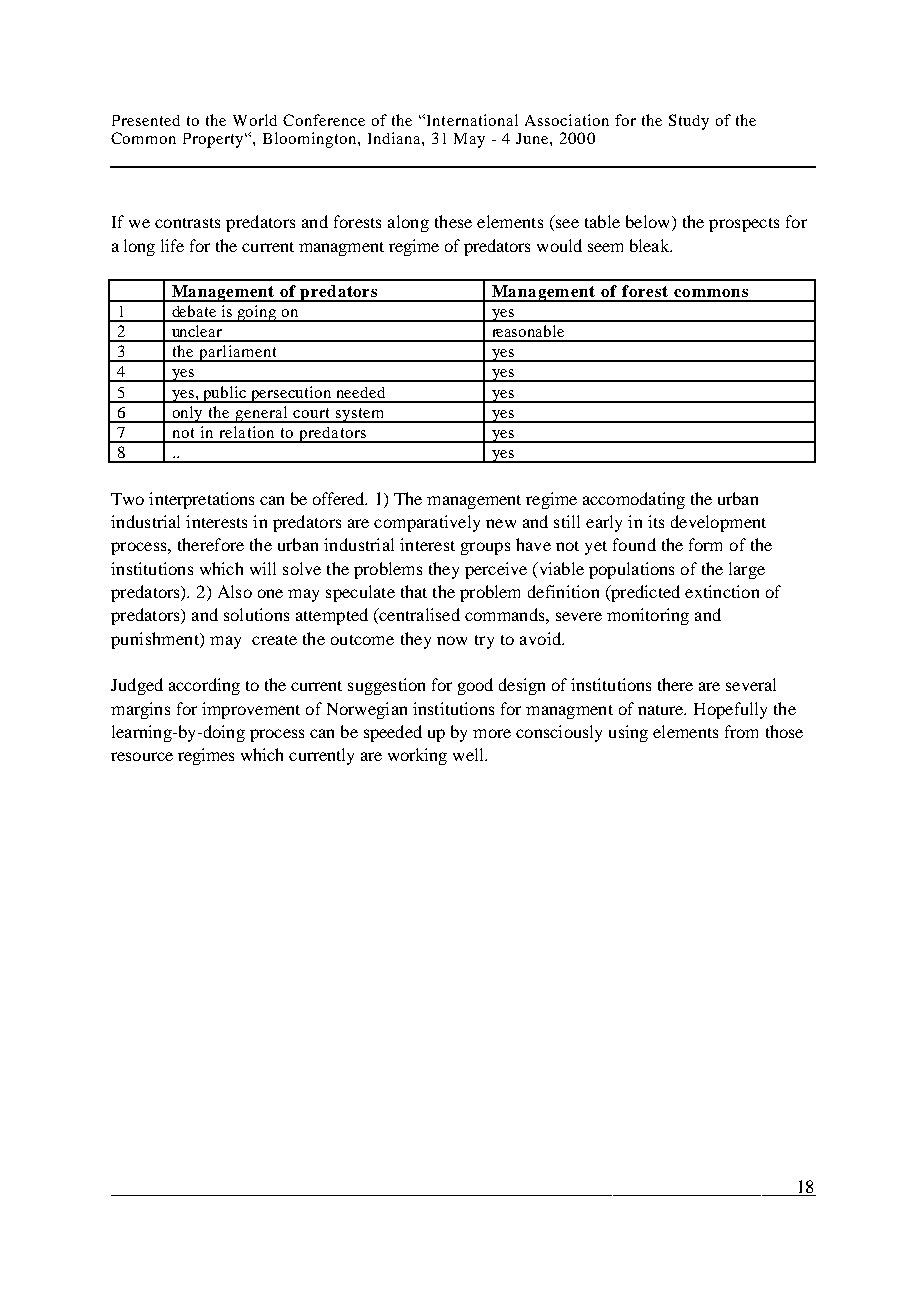 The height and width of the screenshot is (1308, 924). I want to click on improvement, so click(251, 710).
